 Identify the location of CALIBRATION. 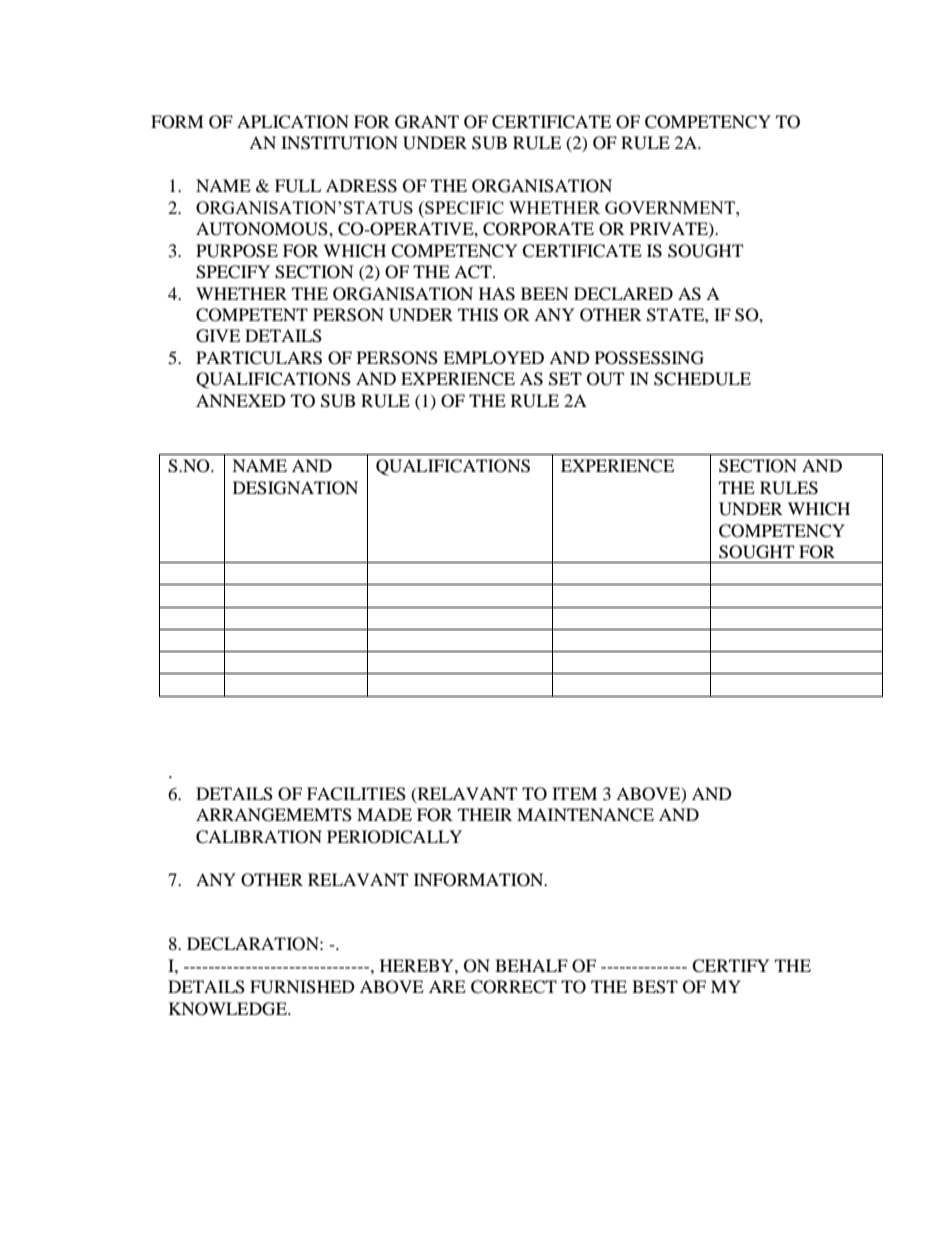
(259, 837).
